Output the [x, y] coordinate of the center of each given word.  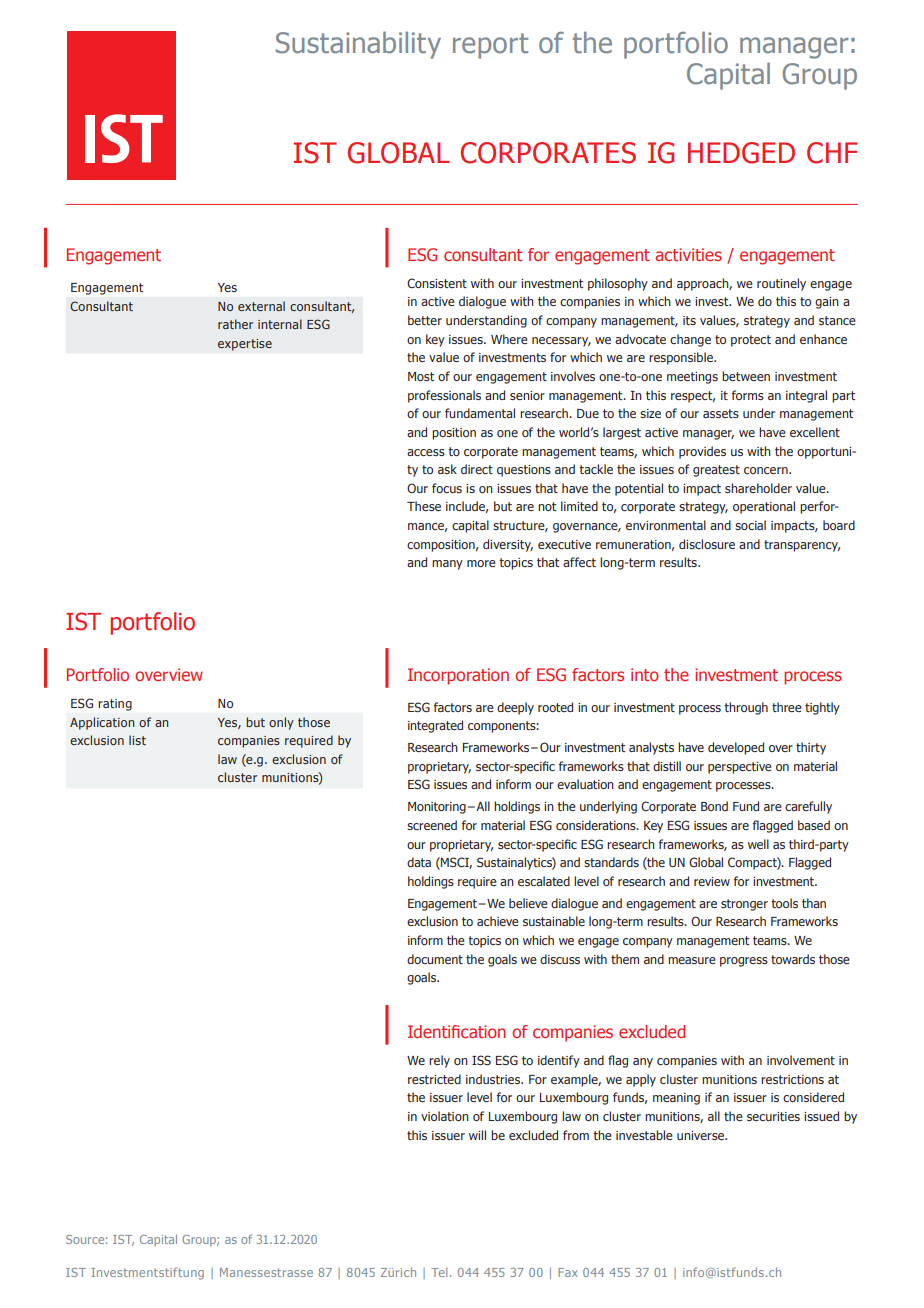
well [758, 844]
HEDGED [741, 153]
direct [477, 469]
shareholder [758, 488]
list [137, 740]
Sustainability [358, 45]
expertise [245, 345]
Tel [439, 1272]
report [490, 46]
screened [432, 825]
